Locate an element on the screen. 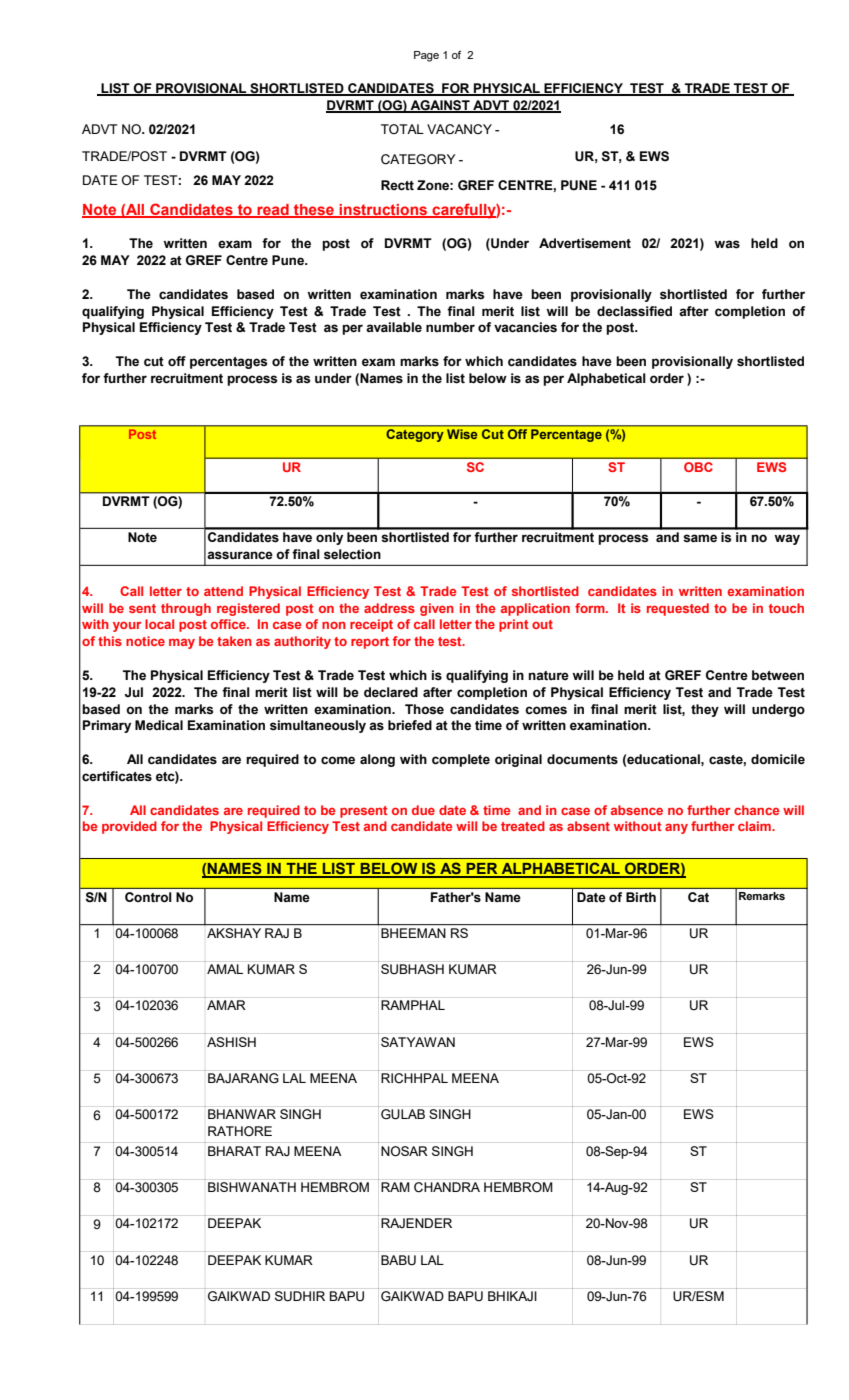  Wise is located at coordinates (462, 434).
